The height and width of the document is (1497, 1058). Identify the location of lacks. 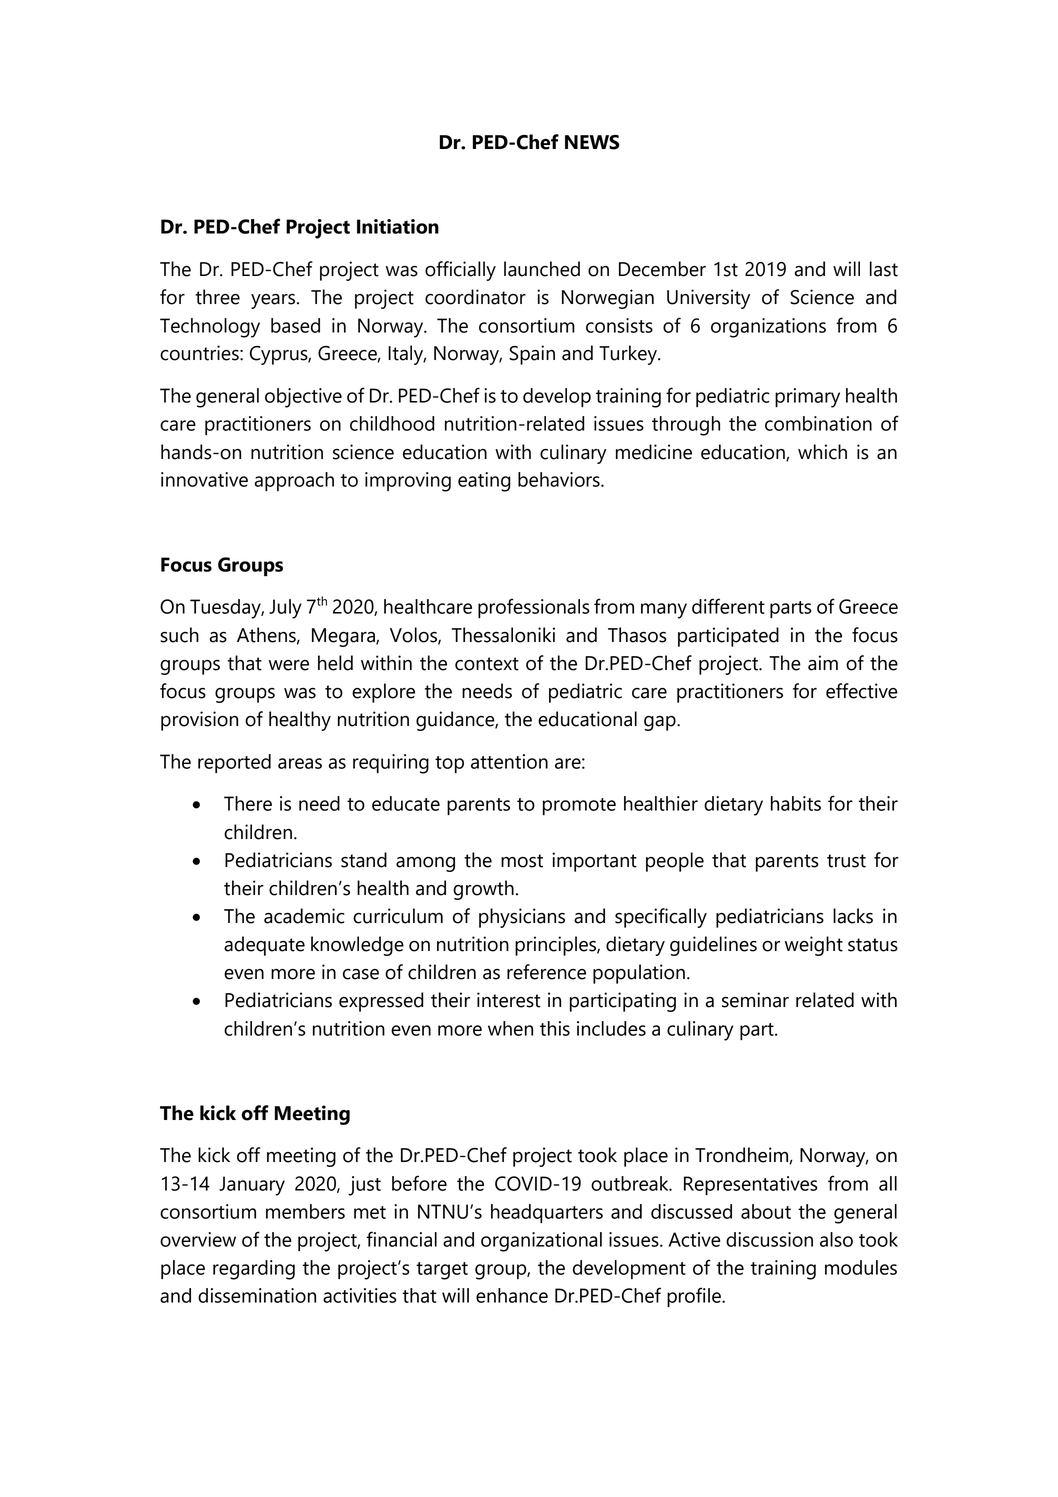
(853, 916).
